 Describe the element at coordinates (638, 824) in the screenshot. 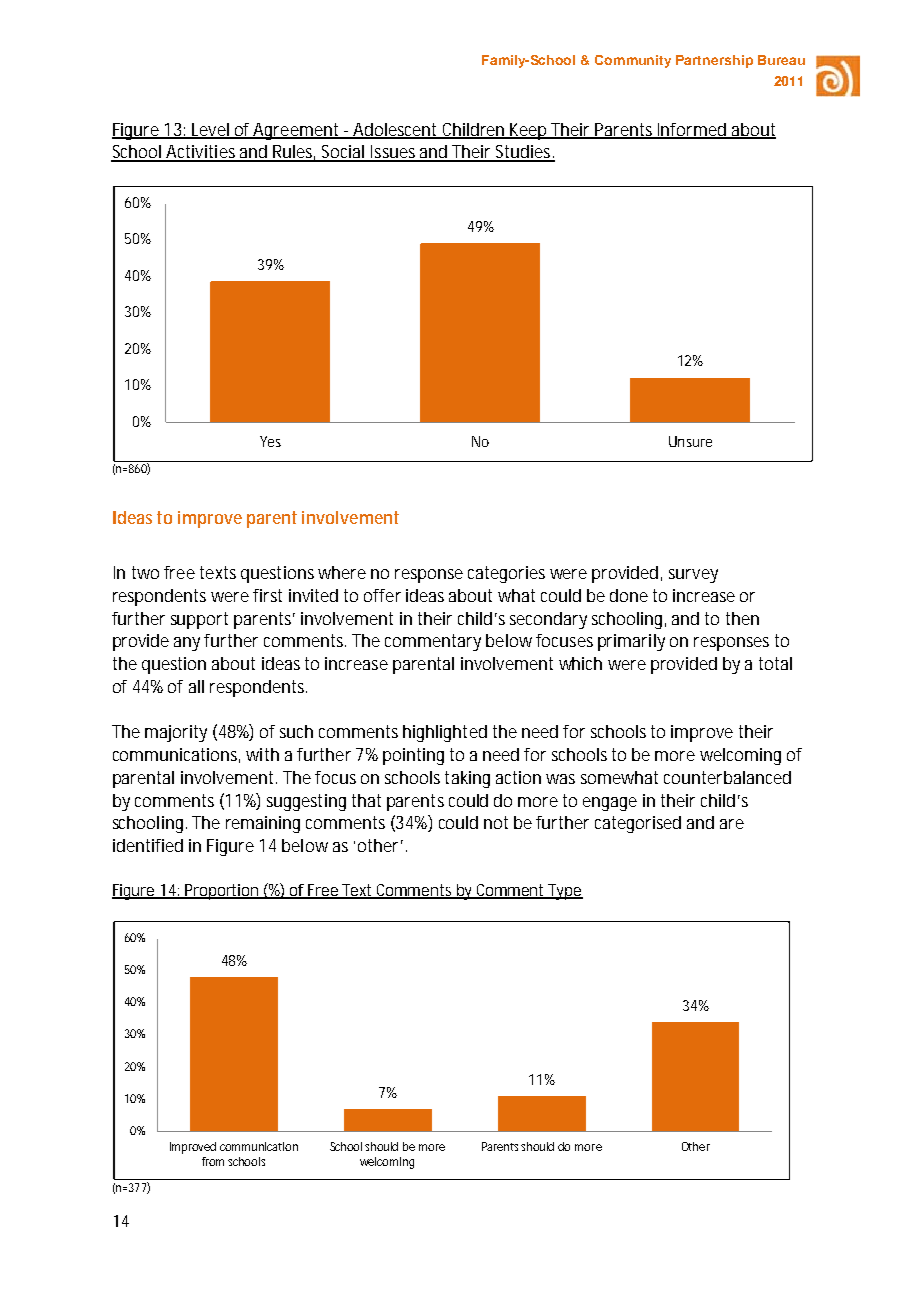

I see `categorised` at that location.
